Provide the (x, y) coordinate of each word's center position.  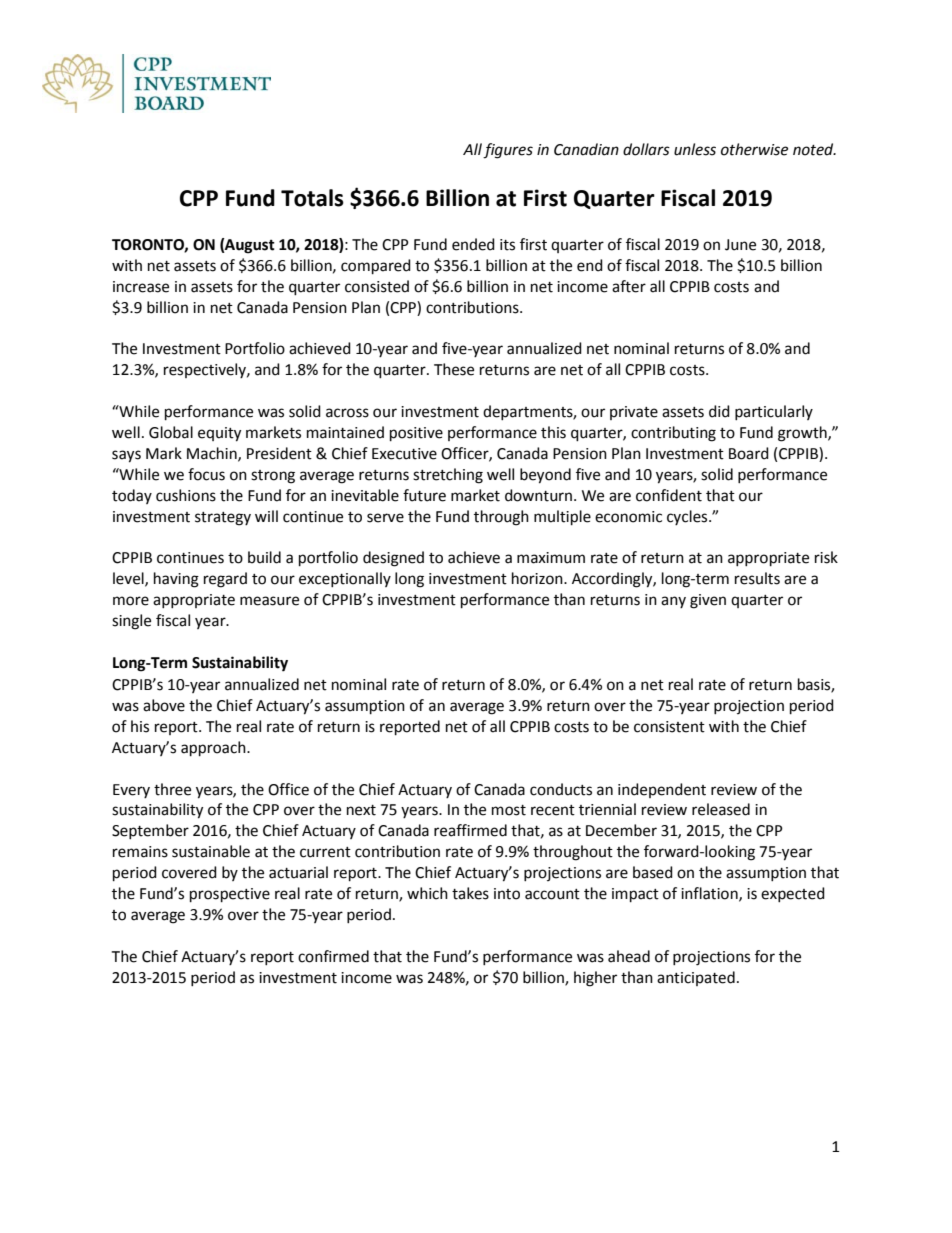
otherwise (754, 149)
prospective (230, 895)
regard (225, 580)
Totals (312, 198)
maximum (551, 558)
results (757, 578)
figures (508, 151)
